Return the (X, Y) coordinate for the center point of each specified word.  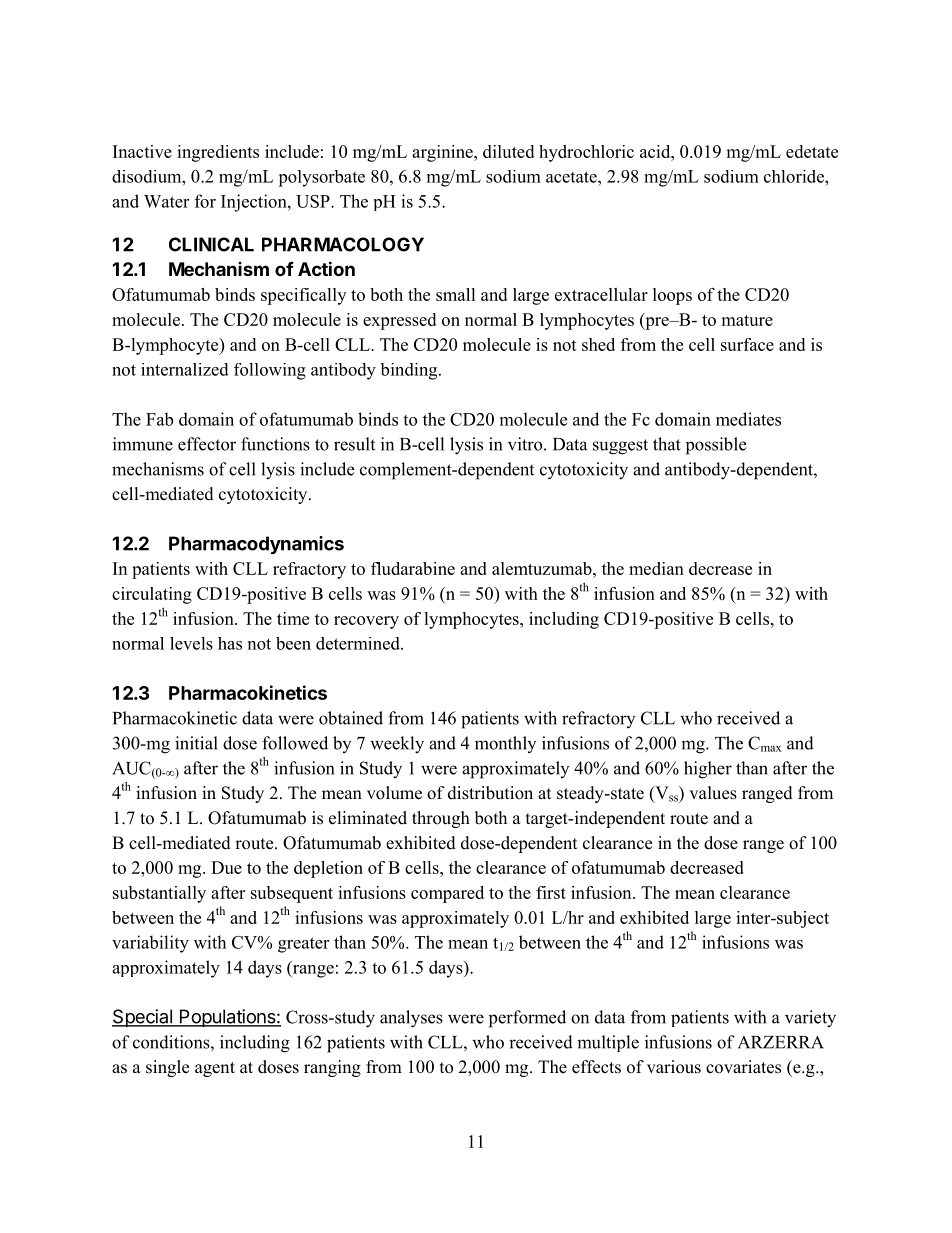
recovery (366, 622)
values (713, 793)
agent (215, 1069)
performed (527, 1019)
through (441, 819)
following (270, 371)
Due (226, 867)
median (656, 568)
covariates (743, 1067)
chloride (795, 176)
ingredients (218, 153)
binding (410, 371)
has (230, 643)
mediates (748, 419)
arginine (443, 153)
